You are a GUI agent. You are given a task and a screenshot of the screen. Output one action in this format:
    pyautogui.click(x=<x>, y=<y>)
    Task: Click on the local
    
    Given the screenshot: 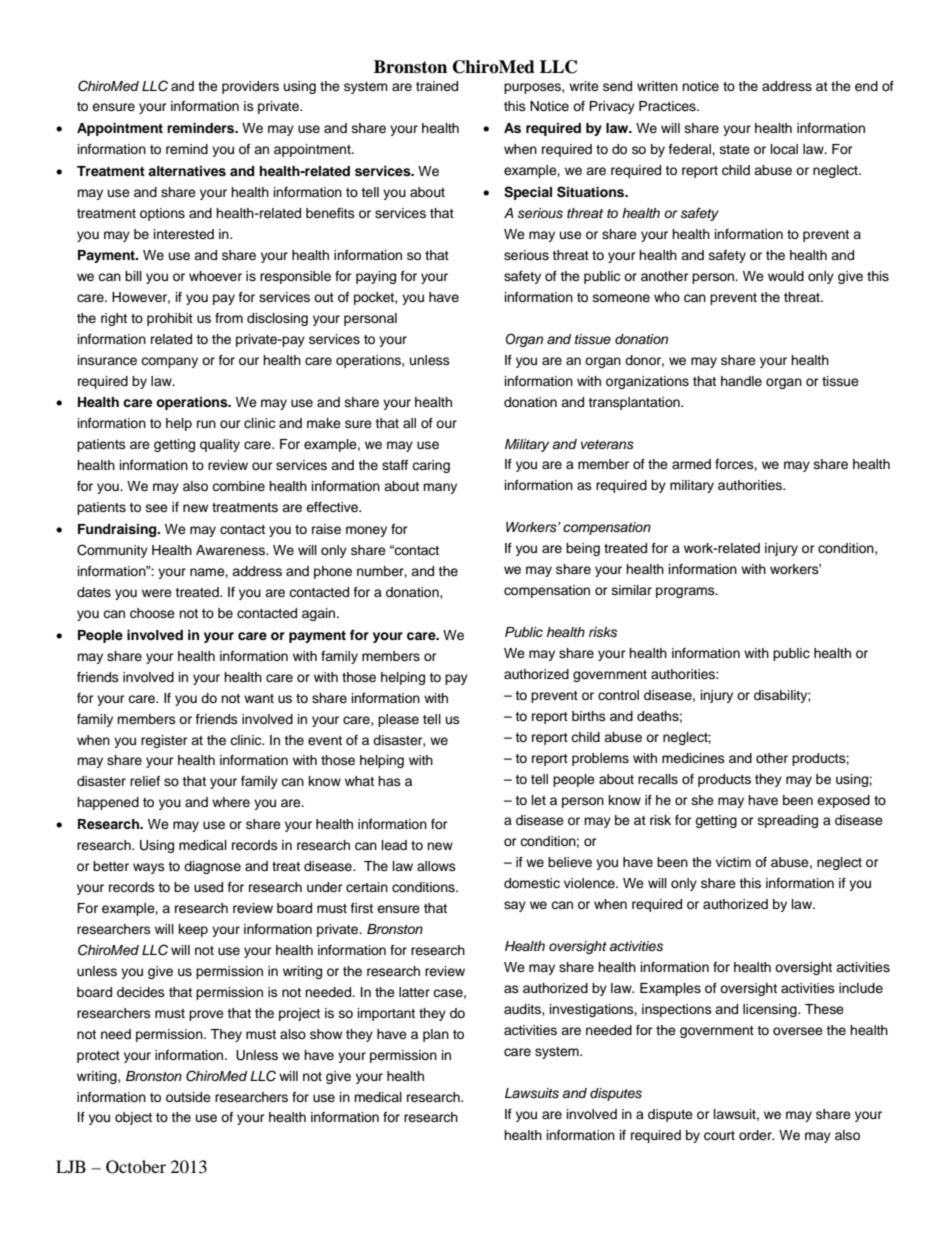 What is the action you would take?
    pyautogui.click(x=784, y=149)
